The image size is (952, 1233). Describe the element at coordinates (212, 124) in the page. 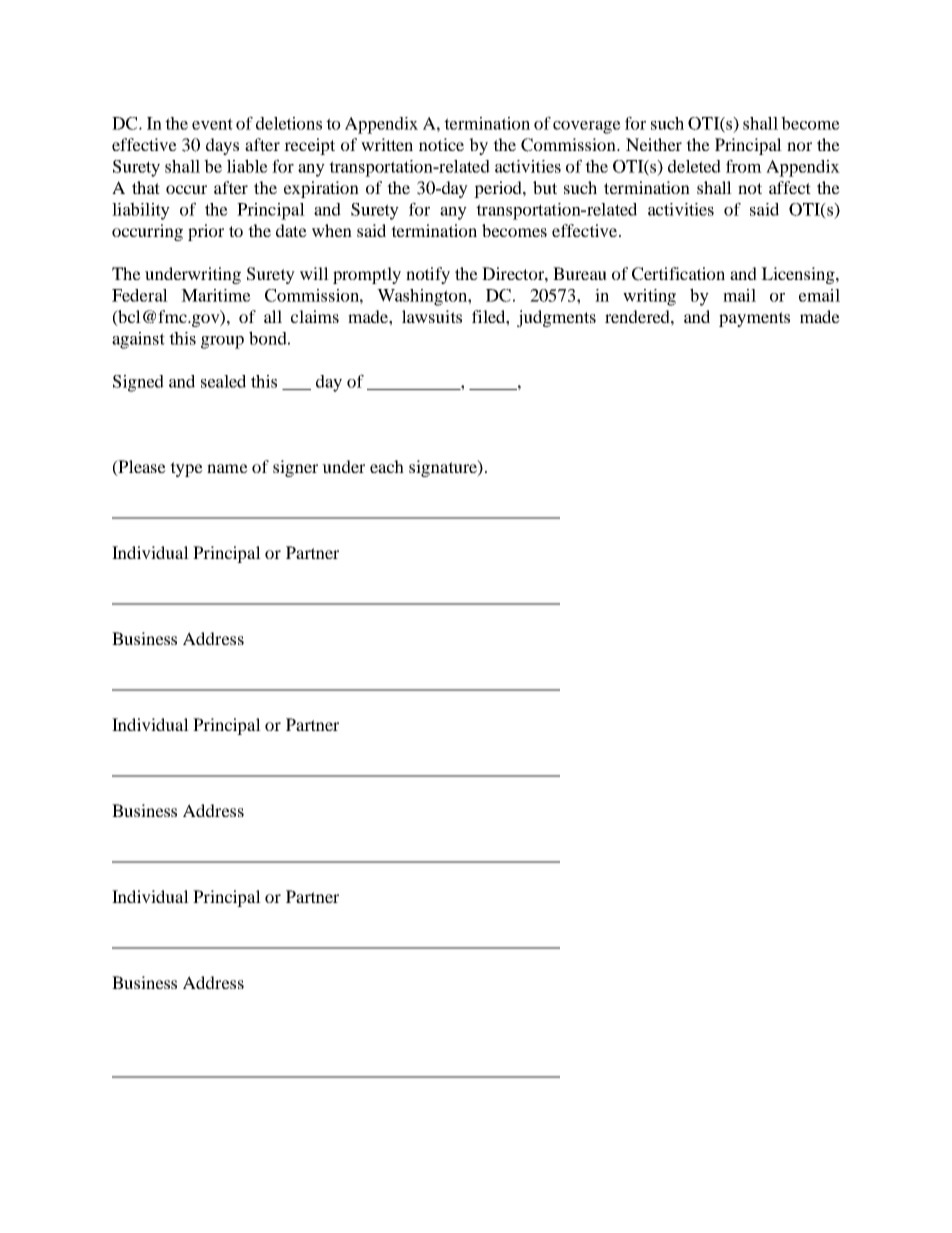

I see `event` at that location.
